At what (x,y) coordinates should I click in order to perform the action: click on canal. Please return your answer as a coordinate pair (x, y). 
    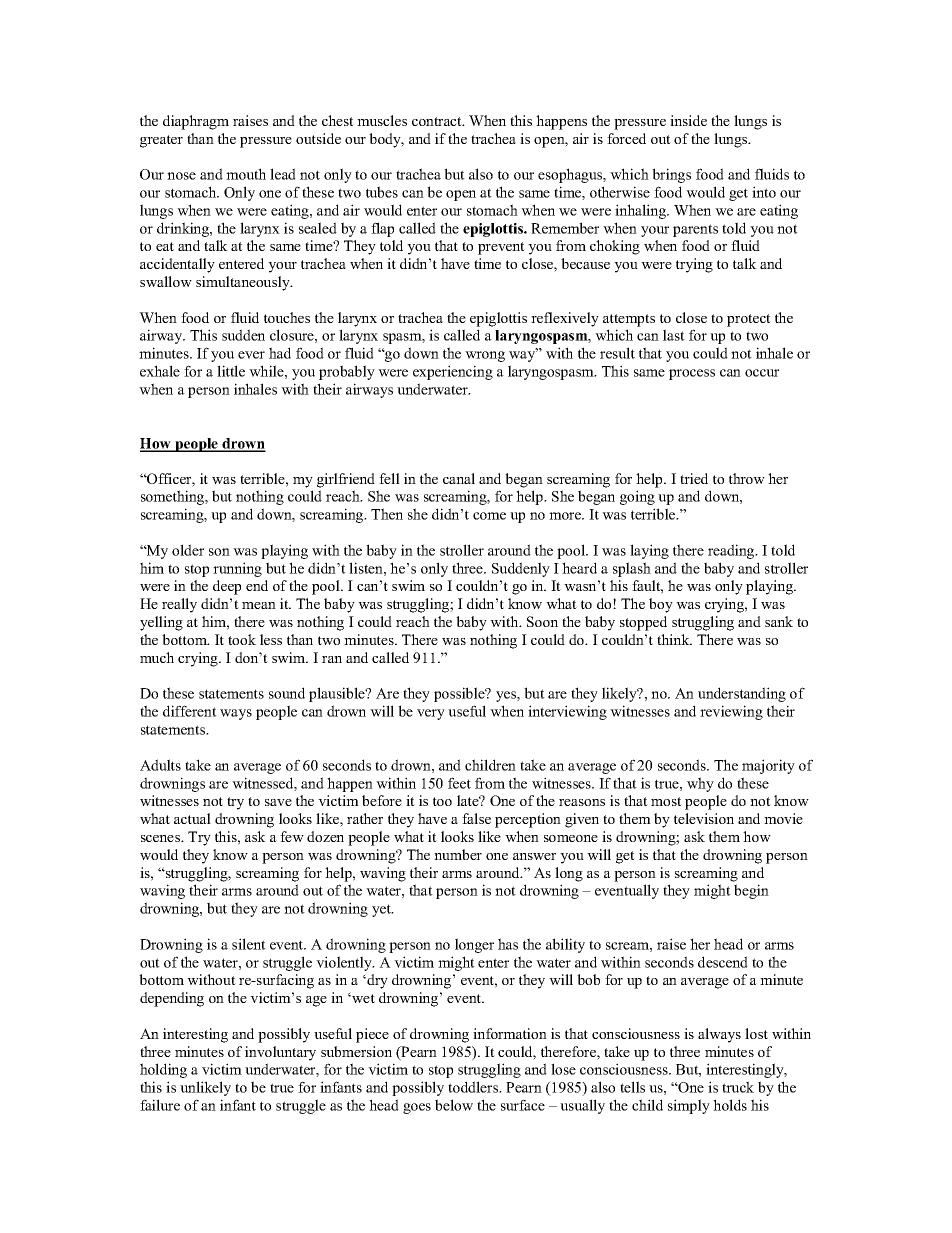
    Looking at the image, I should click on (459, 478).
